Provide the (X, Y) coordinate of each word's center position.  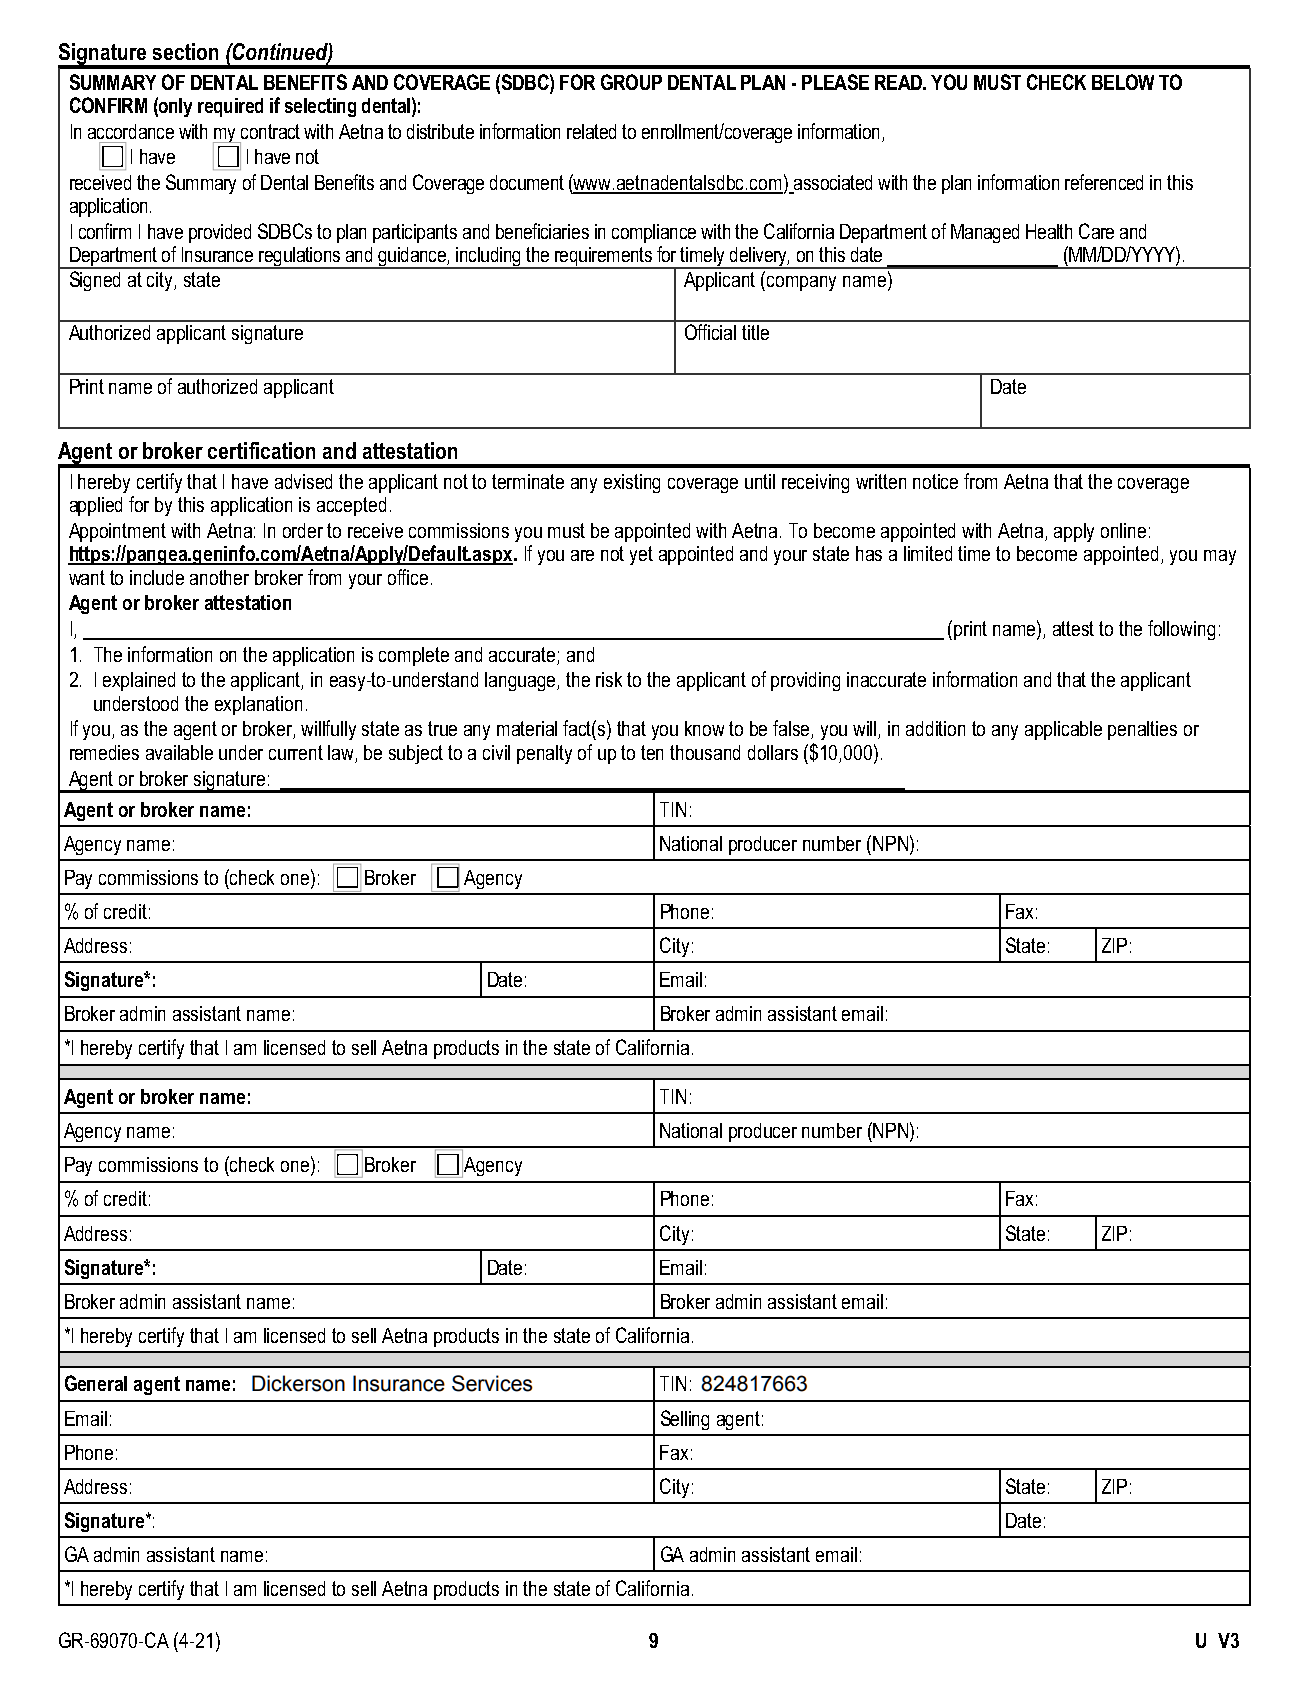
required (230, 107)
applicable (1063, 730)
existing (632, 483)
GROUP (631, 82)
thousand (705, 752)
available (179, 752)
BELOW (1123, 82)
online (1123, 530)
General (96, 1383)
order (303, 530)
